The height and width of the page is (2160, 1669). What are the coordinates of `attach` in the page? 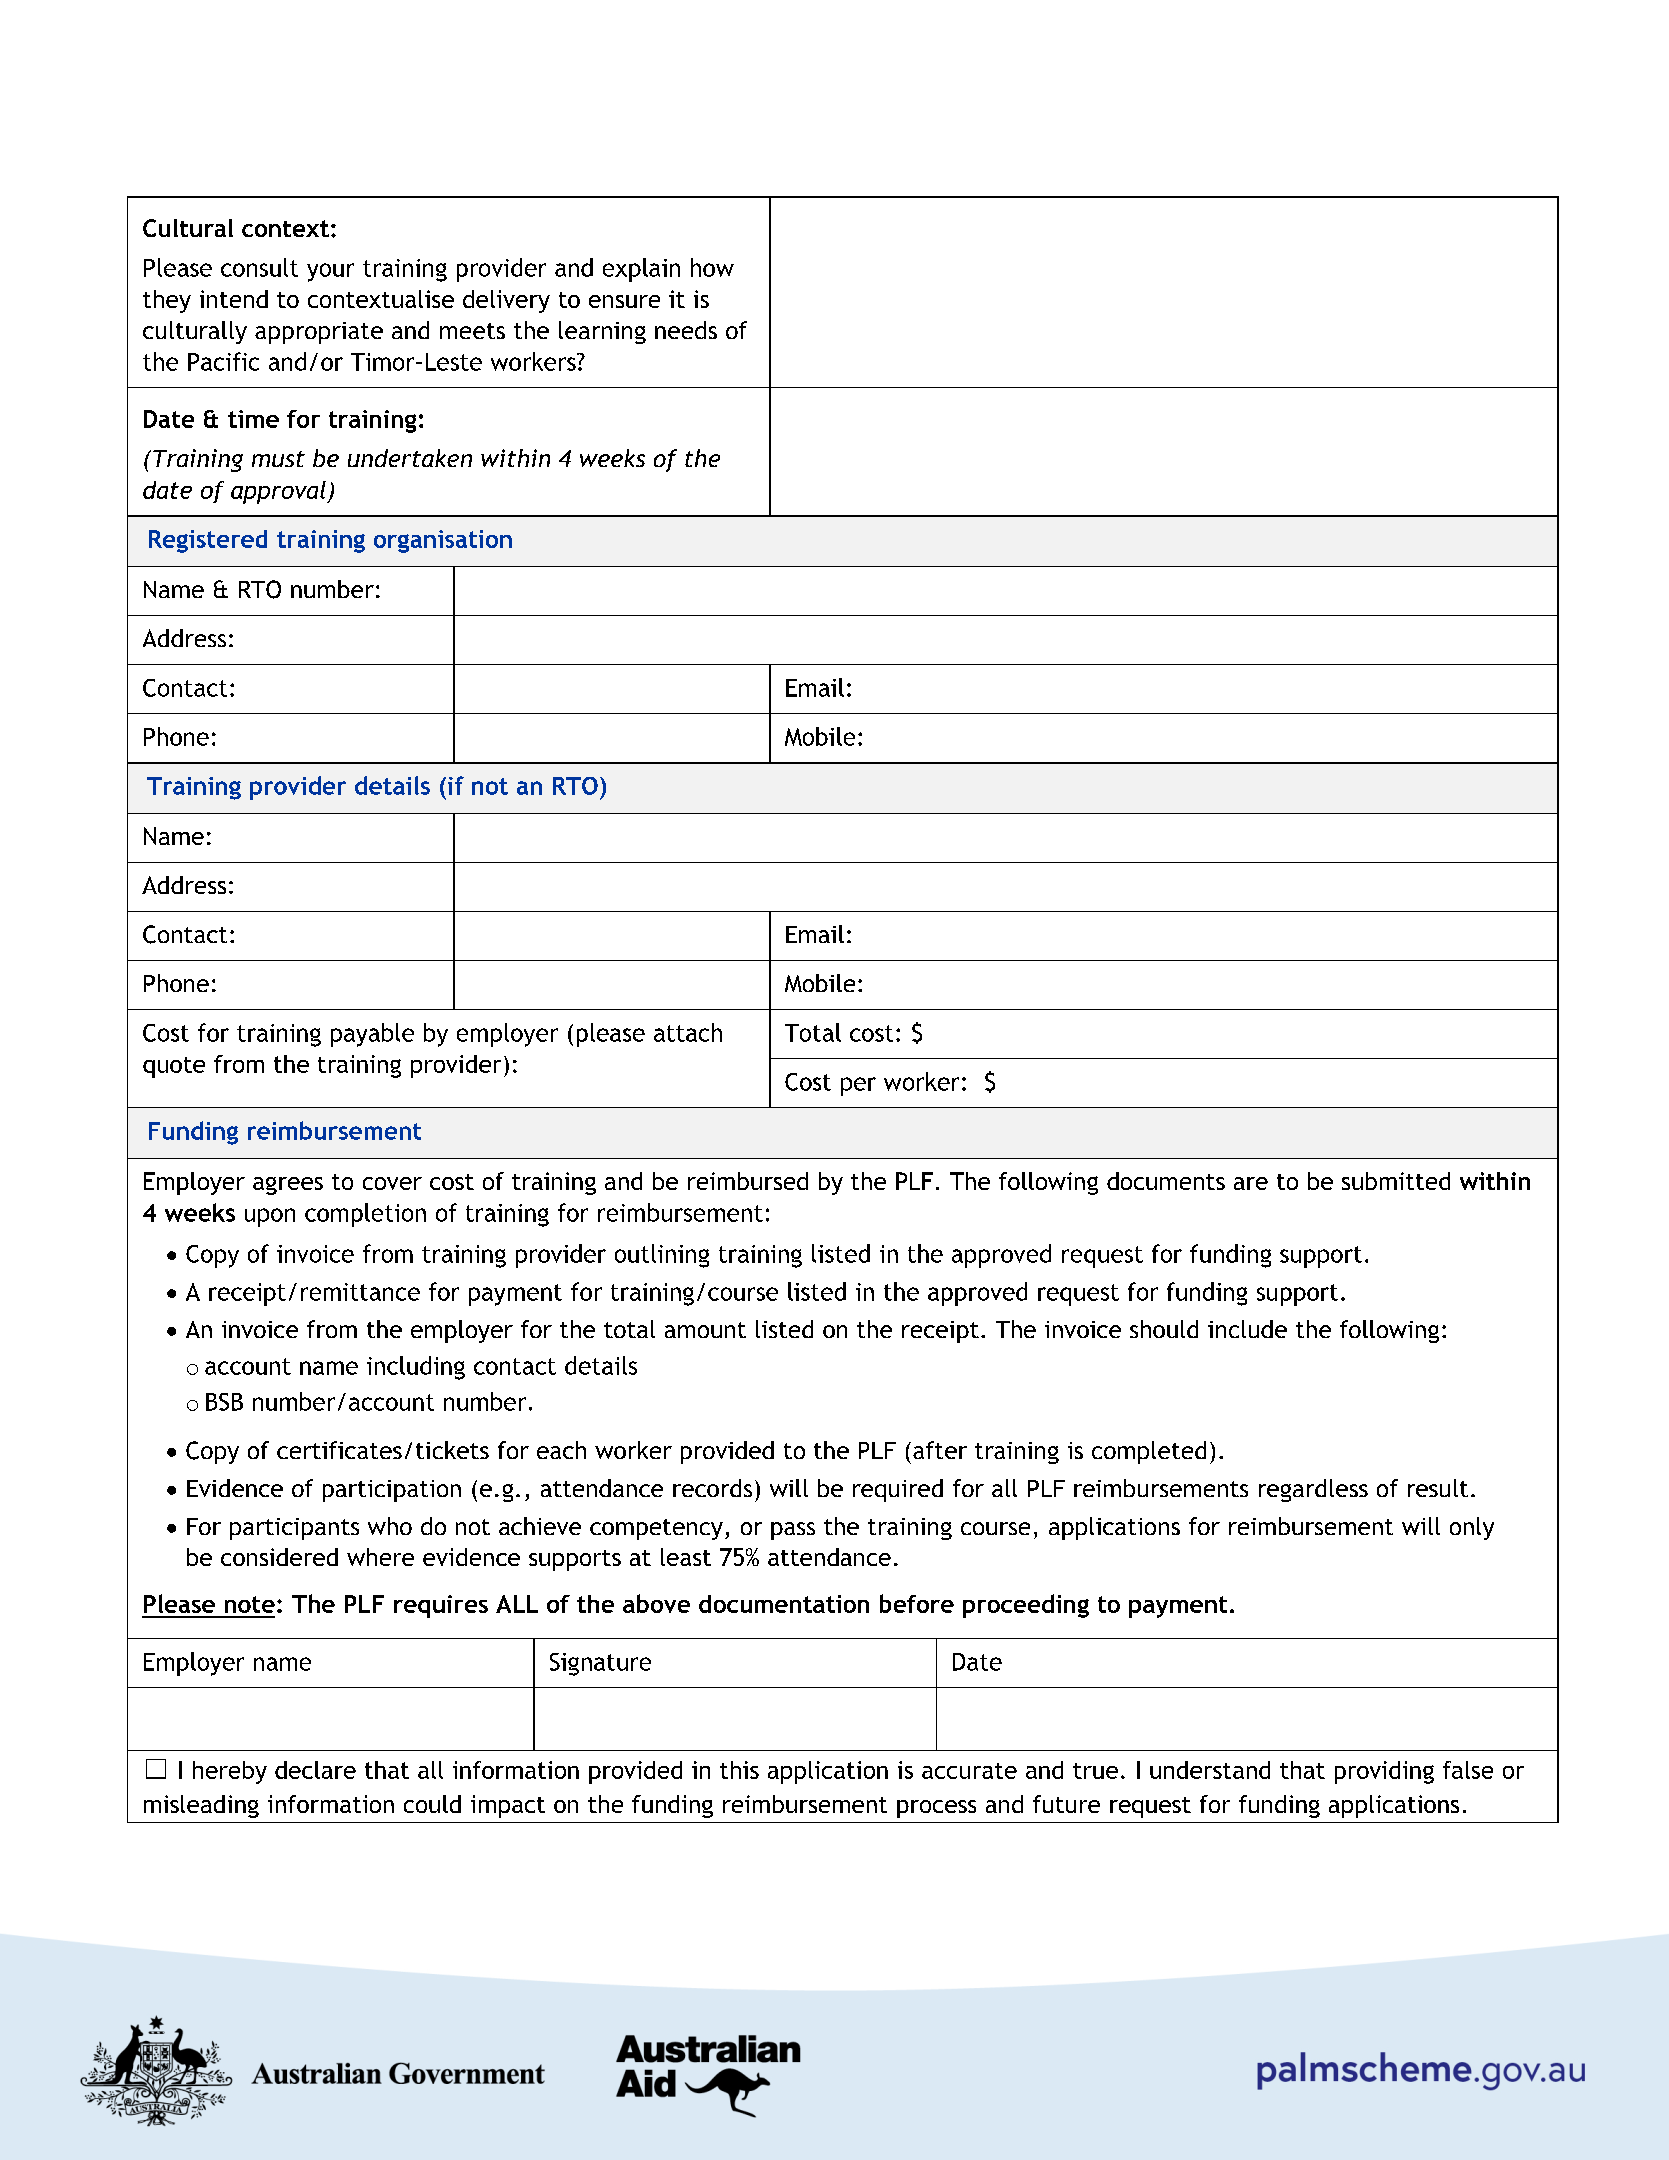 It's located at (688, 1032).
